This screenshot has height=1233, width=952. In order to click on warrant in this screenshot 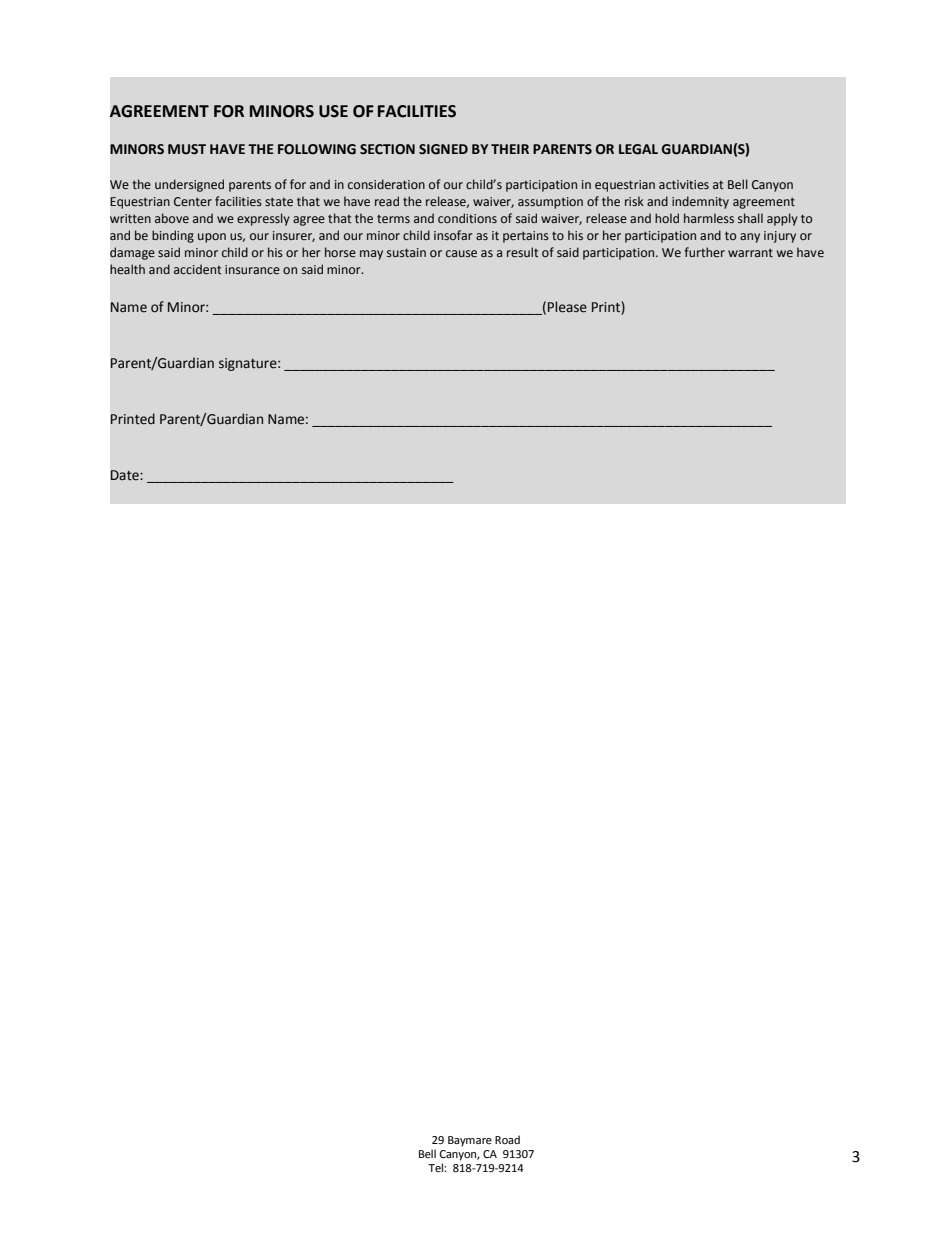, I will do `click(750, 252)`.
